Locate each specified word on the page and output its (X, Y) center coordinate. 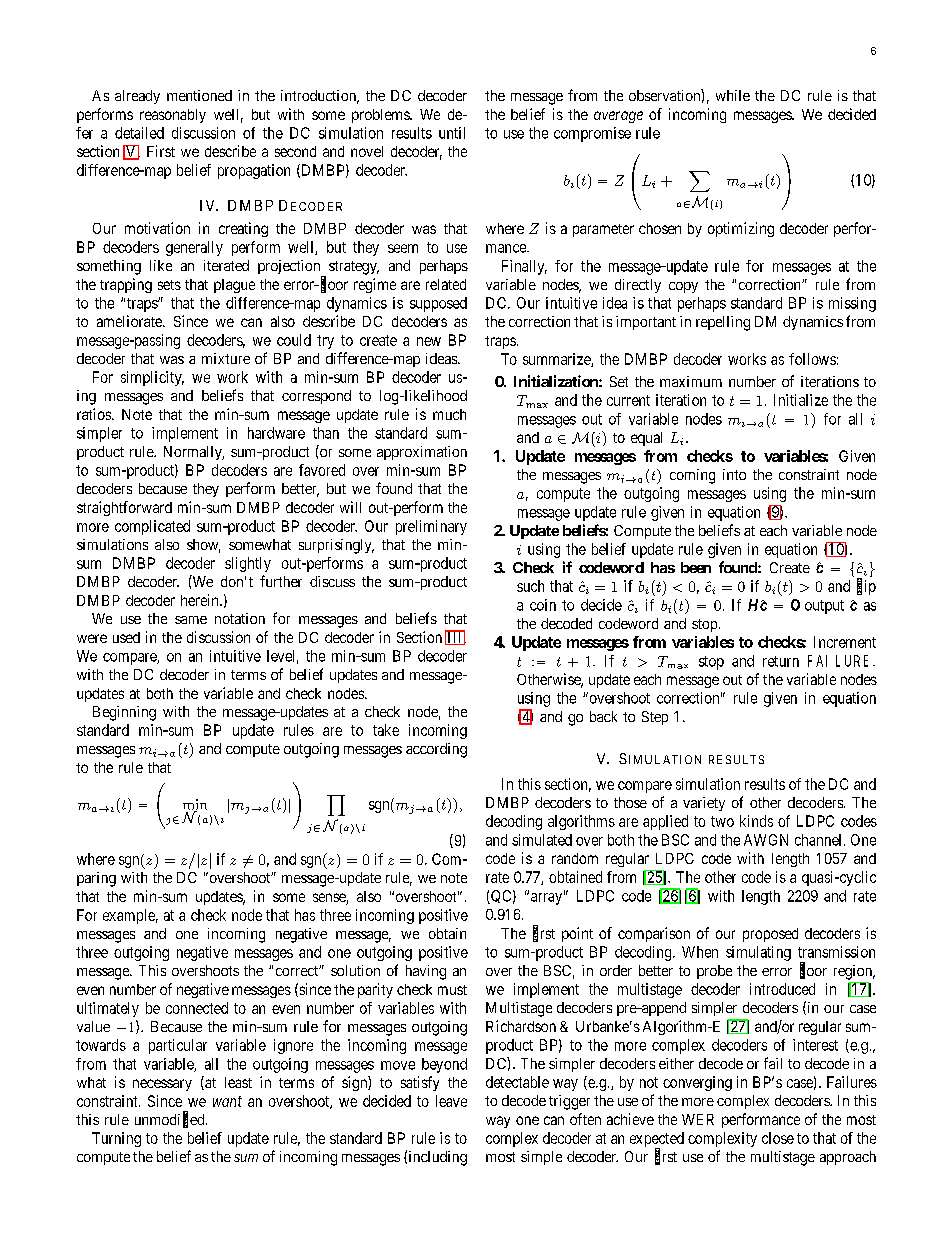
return (781, 661)
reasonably (173, 116)
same (191, 620)
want (227, 1101)
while (733, 95)
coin (543, 605)
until (452, 133)
